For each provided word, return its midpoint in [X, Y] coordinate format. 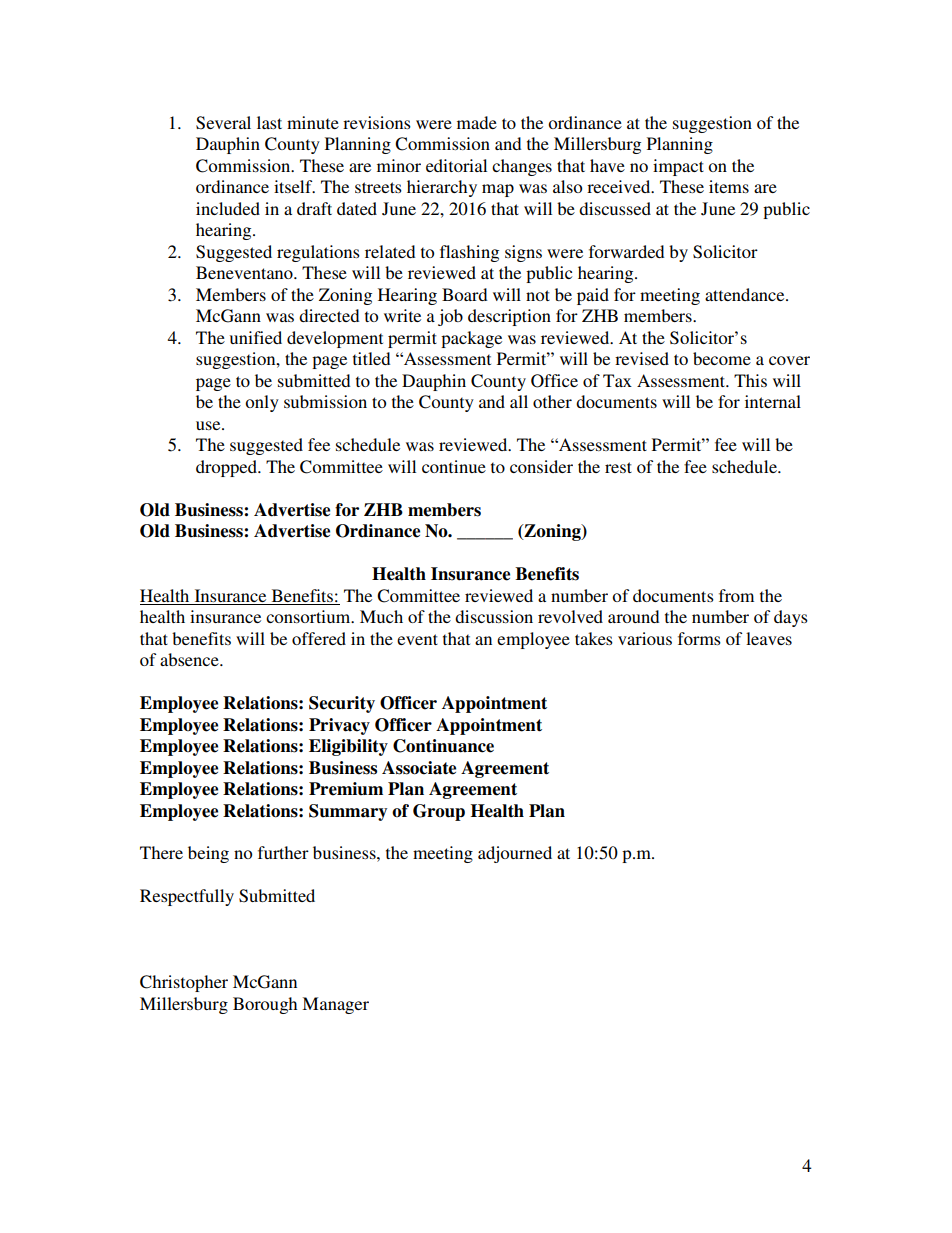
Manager [335, 1005]
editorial [456, 165]
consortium [309, 616]
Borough [265, 1005]
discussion [494, 616]
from [736, 595]
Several [223, 123]
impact [678, 167]
